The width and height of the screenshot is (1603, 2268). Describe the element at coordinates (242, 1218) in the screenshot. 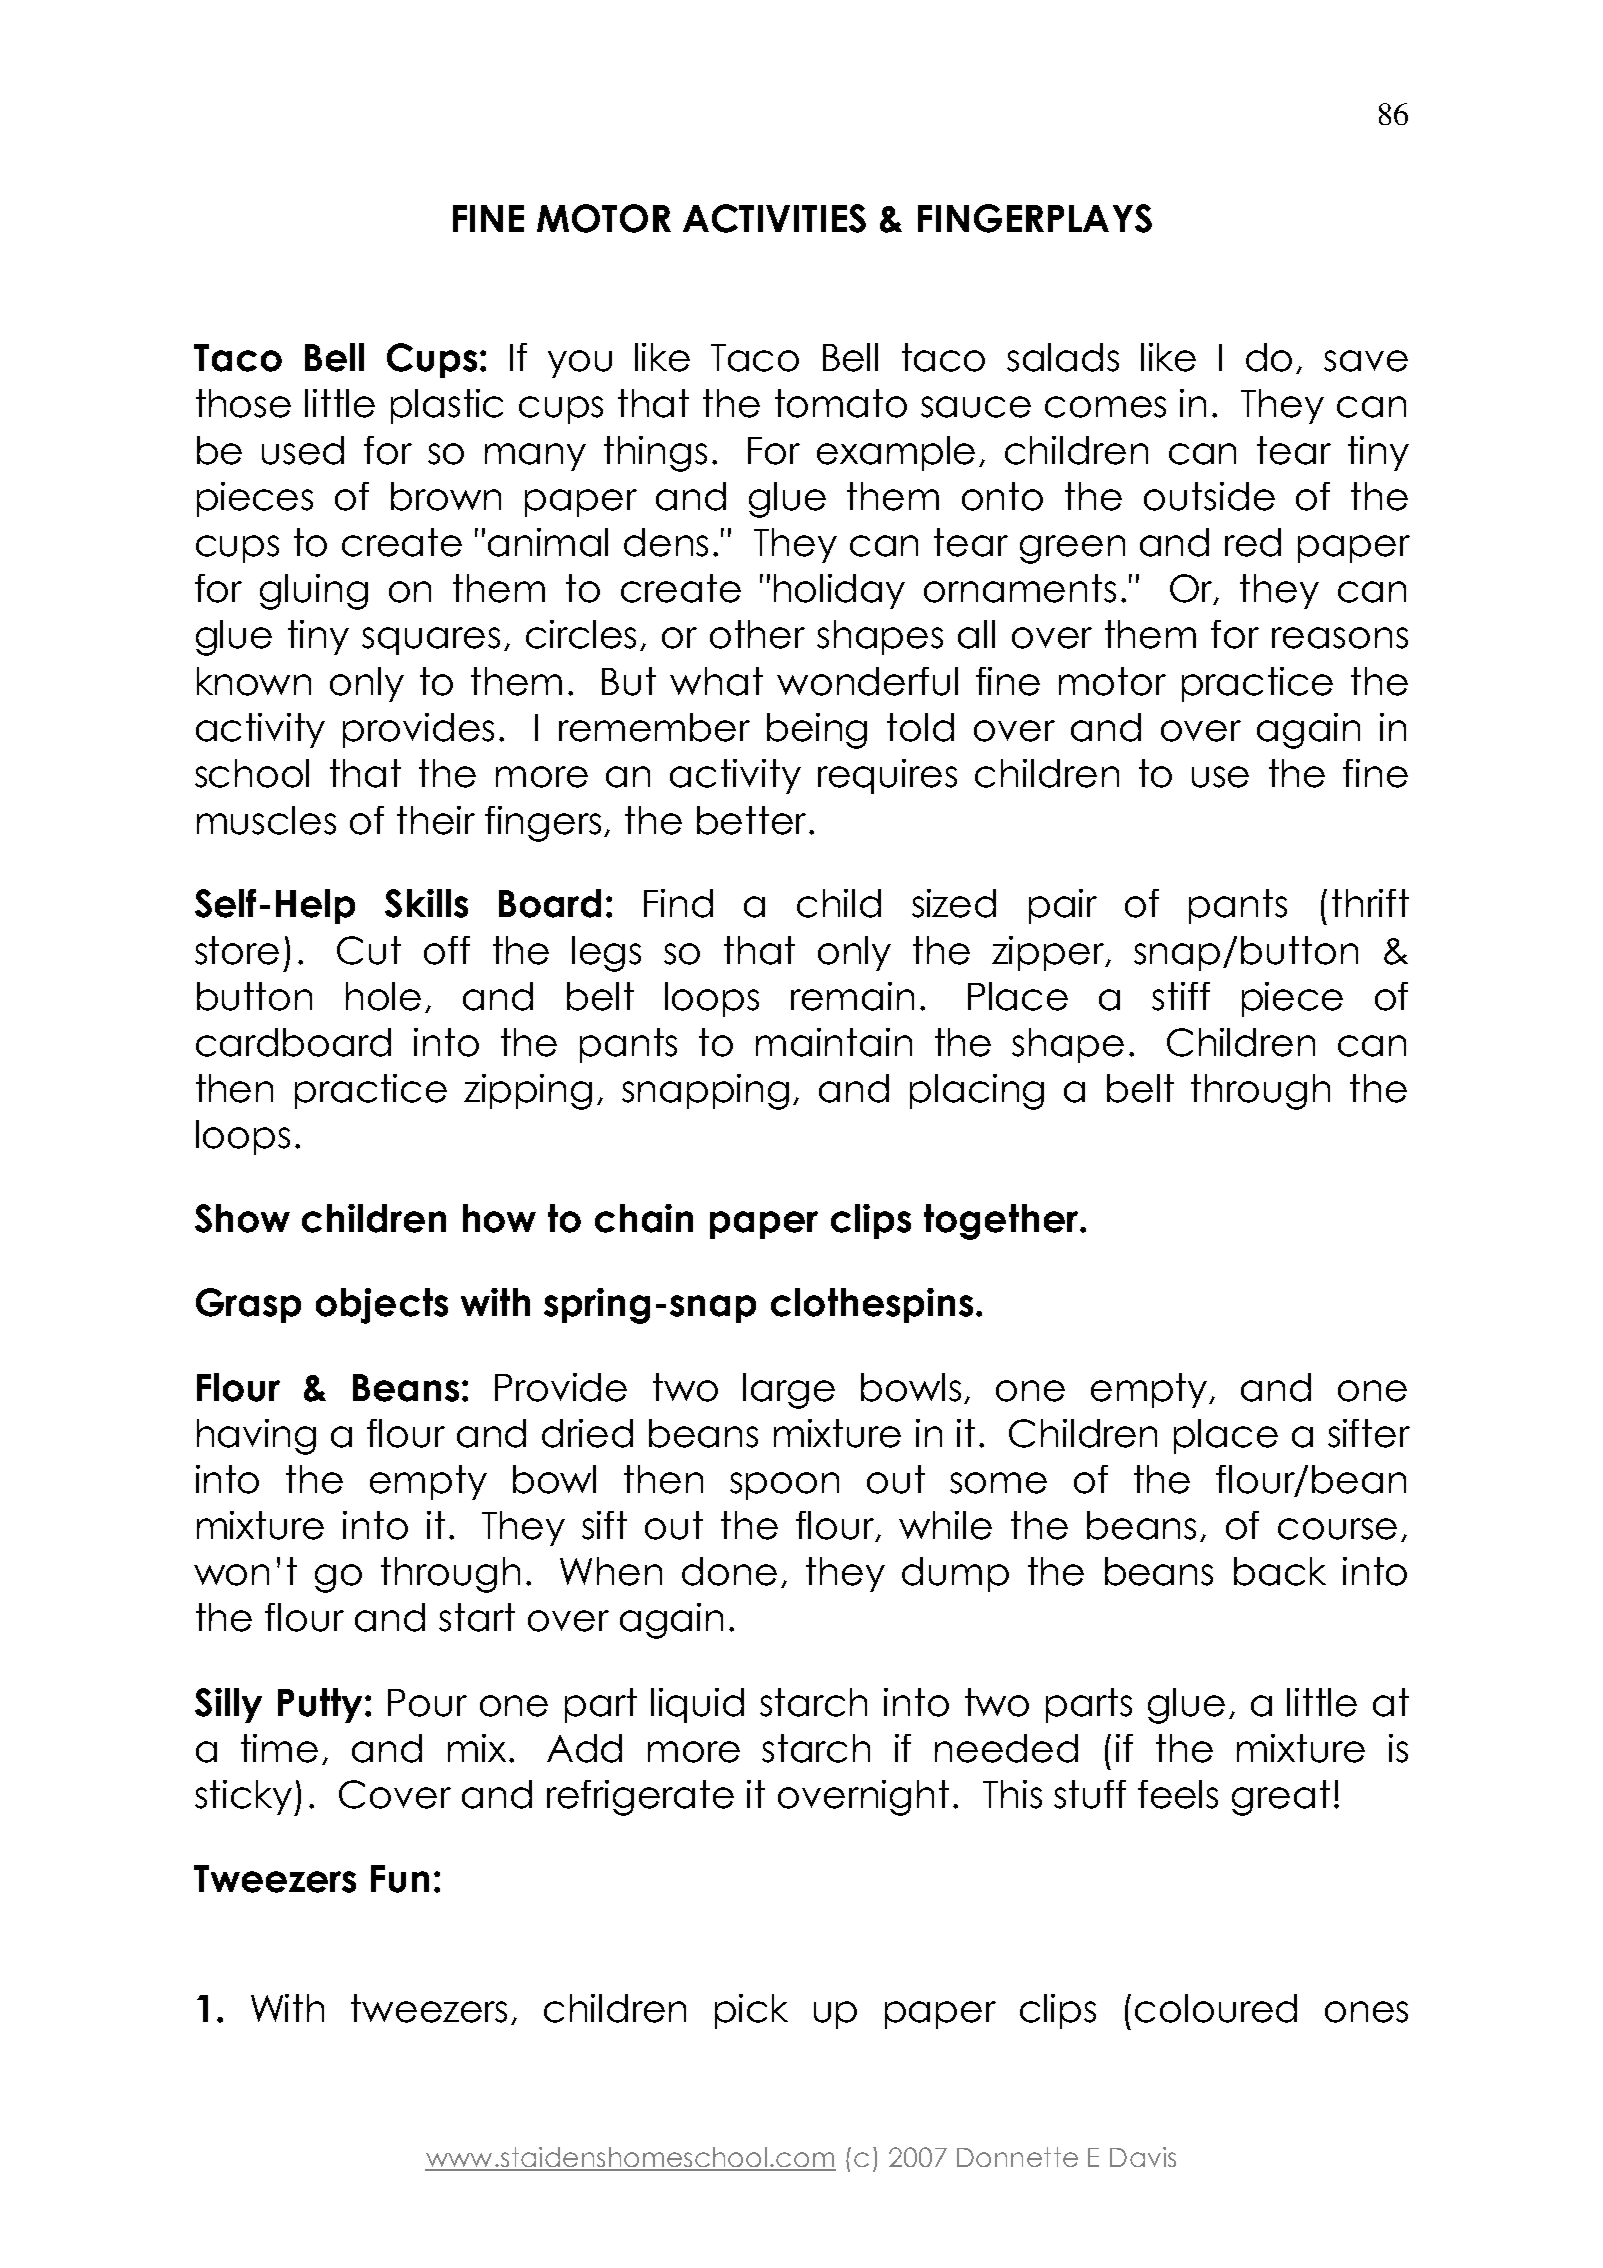

I see `Show` at that location.
